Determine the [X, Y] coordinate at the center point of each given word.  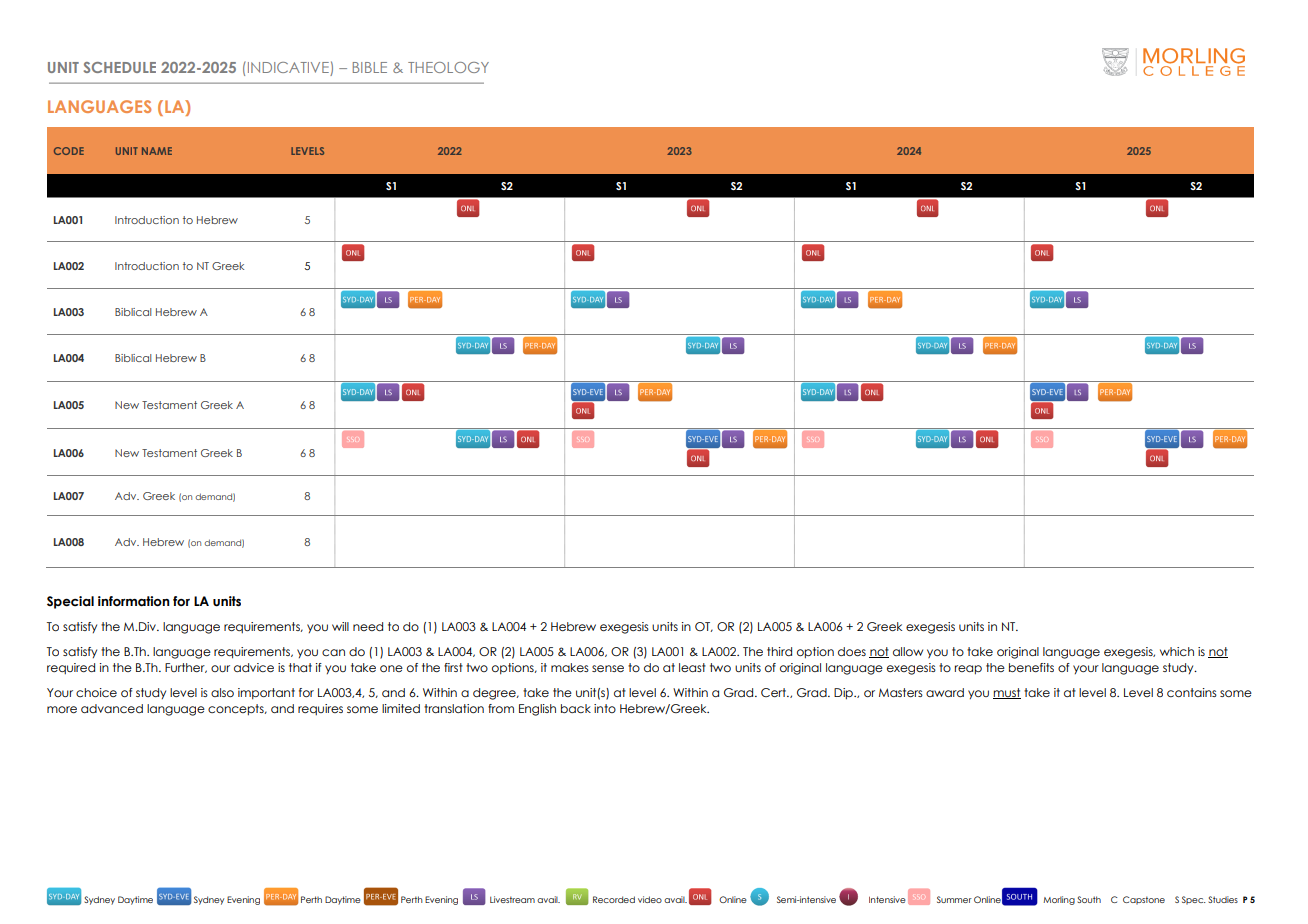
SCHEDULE [120, 67]
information [134, 601]
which [1177, 651]
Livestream [512, 899]
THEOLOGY [448, 67]
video [650, 899]
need [368, 626]
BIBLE [370, 67]
